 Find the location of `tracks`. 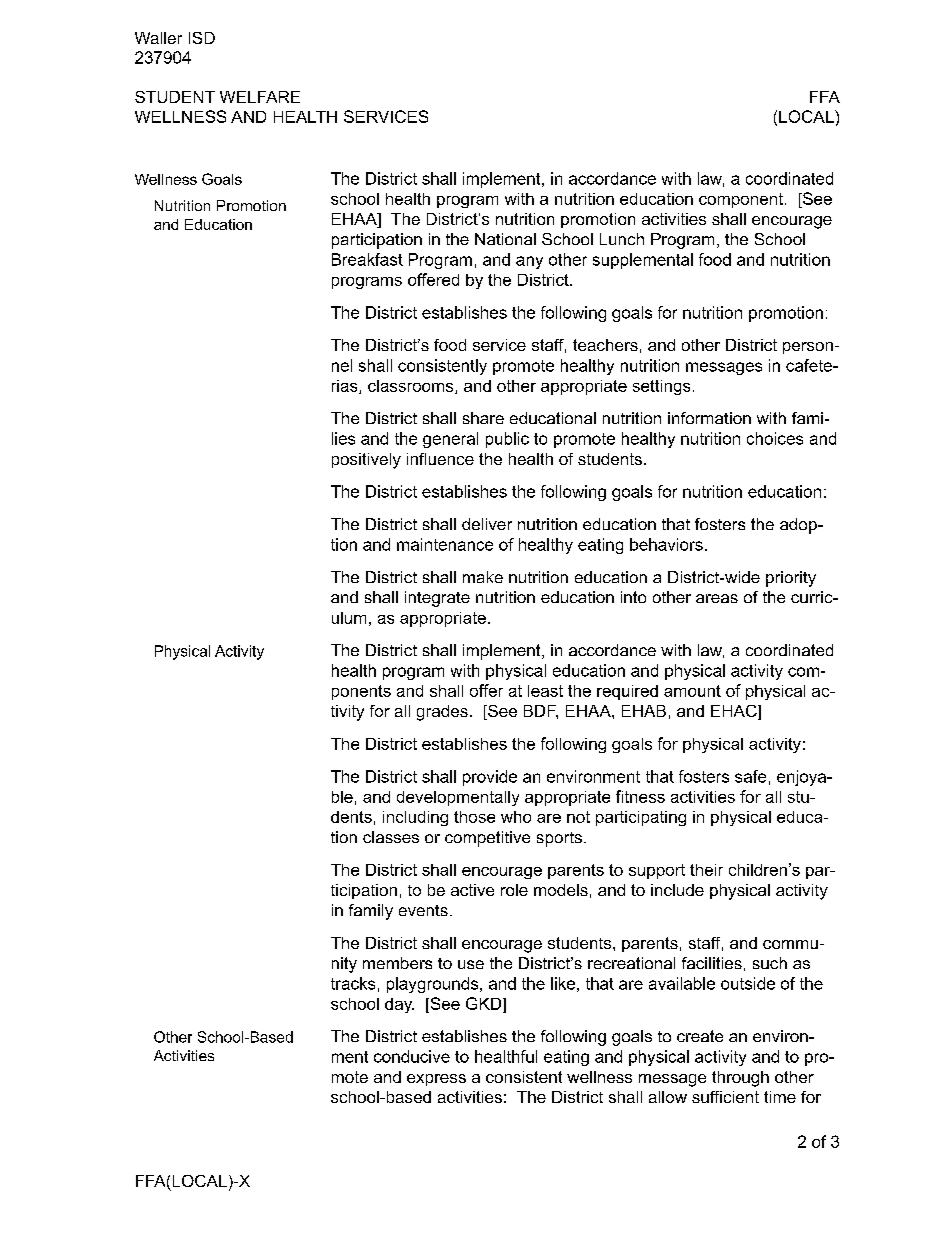

tracks is located at coordinates (353, 983).
